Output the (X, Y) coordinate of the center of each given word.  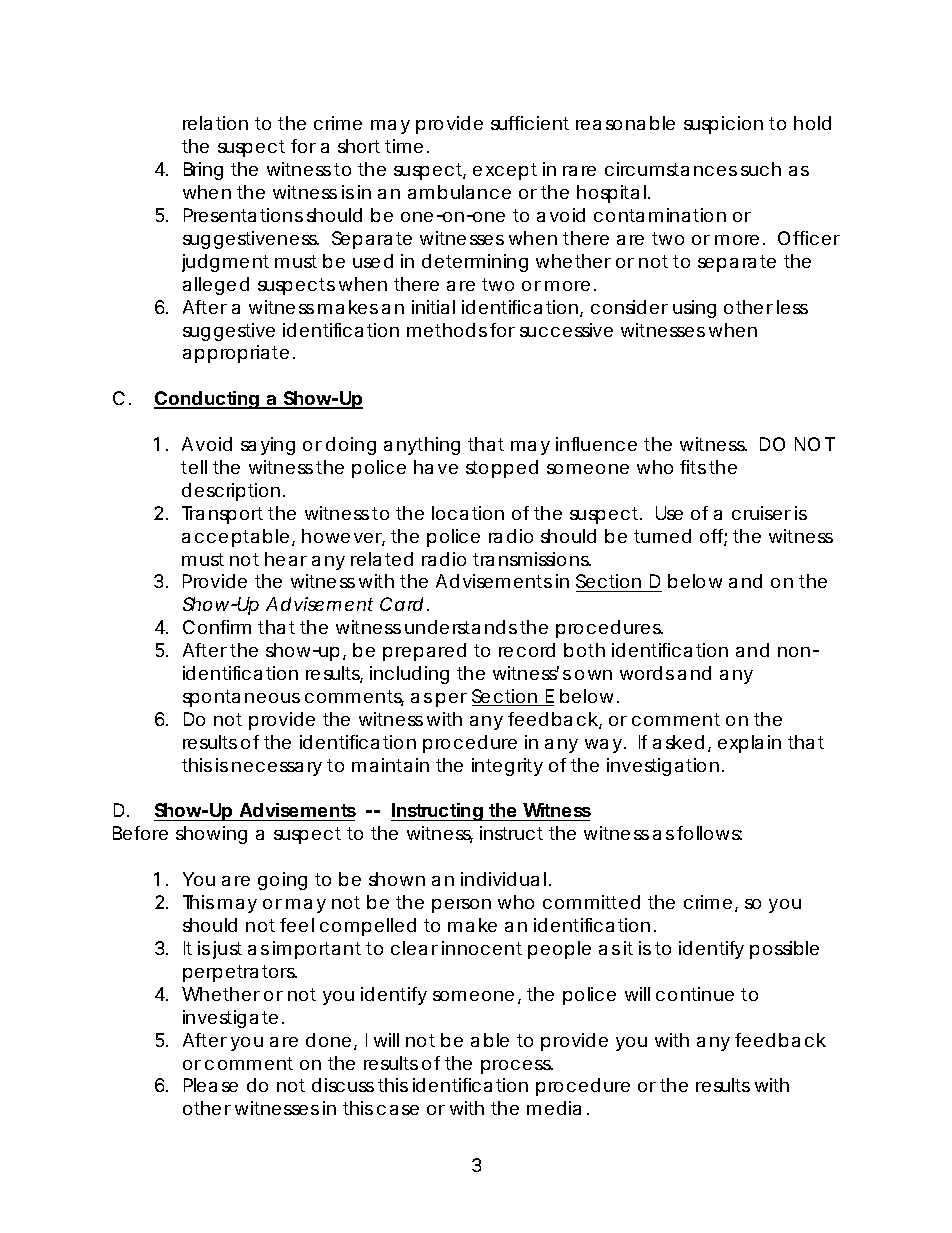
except (505, 171)
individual (503, 879)
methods (447, 330)
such (761, 169)
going (282, 881)
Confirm (217, 627)
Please (211, 1085)
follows (709, 833)
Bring (203, 171)
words (647, 673)
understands (461, 627)
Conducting (207, 400)
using (694, 309)
